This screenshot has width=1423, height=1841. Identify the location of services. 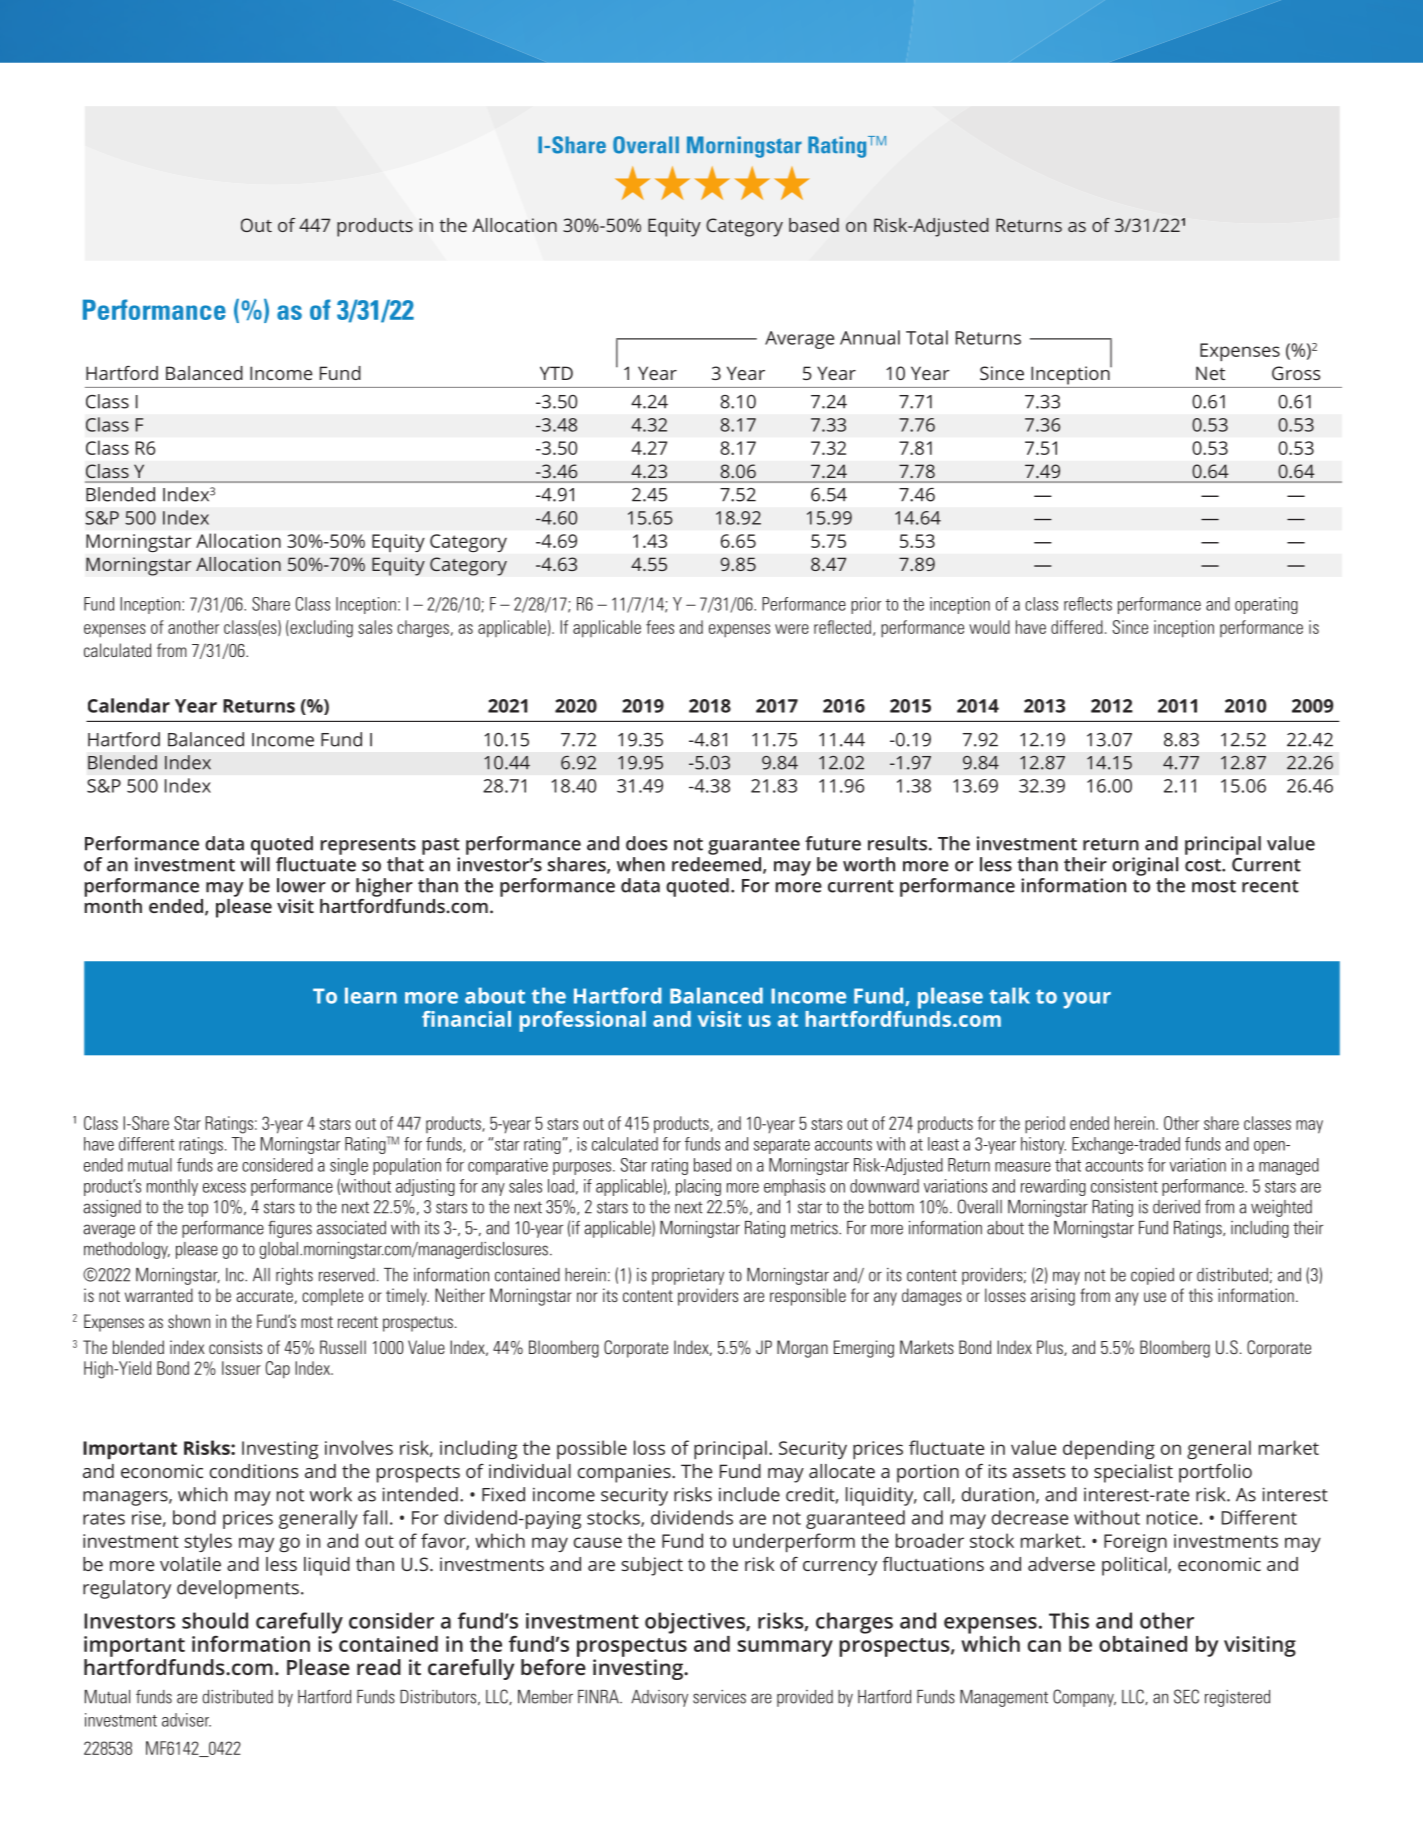
(719, 1697).
